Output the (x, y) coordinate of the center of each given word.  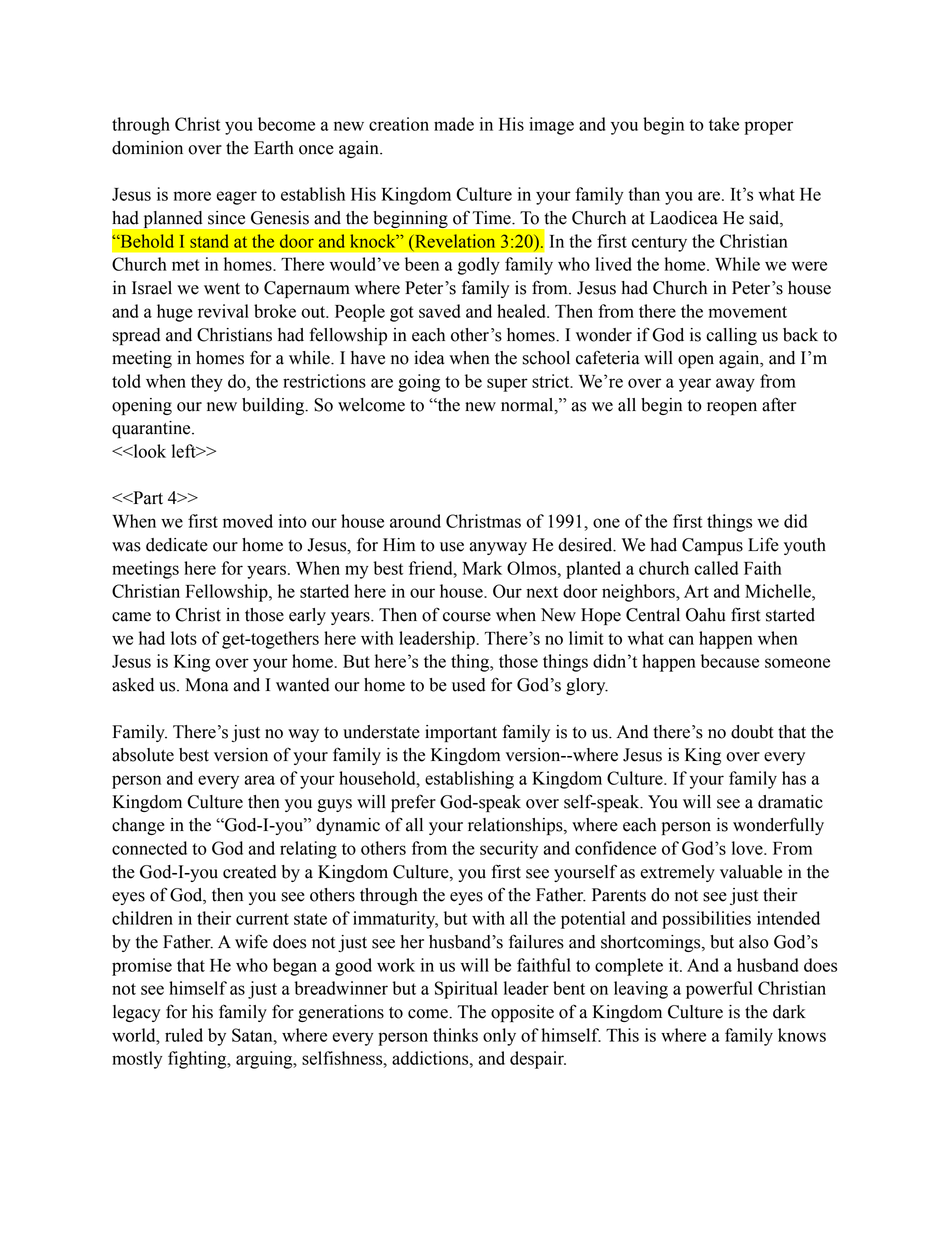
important (461, 733)
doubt (752, 732)
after (779, 404)
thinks (455, 1035)
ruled (184, 1035)
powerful (719, 990)
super (507, 385)
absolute (143, 755)
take (724, 124)
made (454, 124)
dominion (147, 148)
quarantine (152, 429)
